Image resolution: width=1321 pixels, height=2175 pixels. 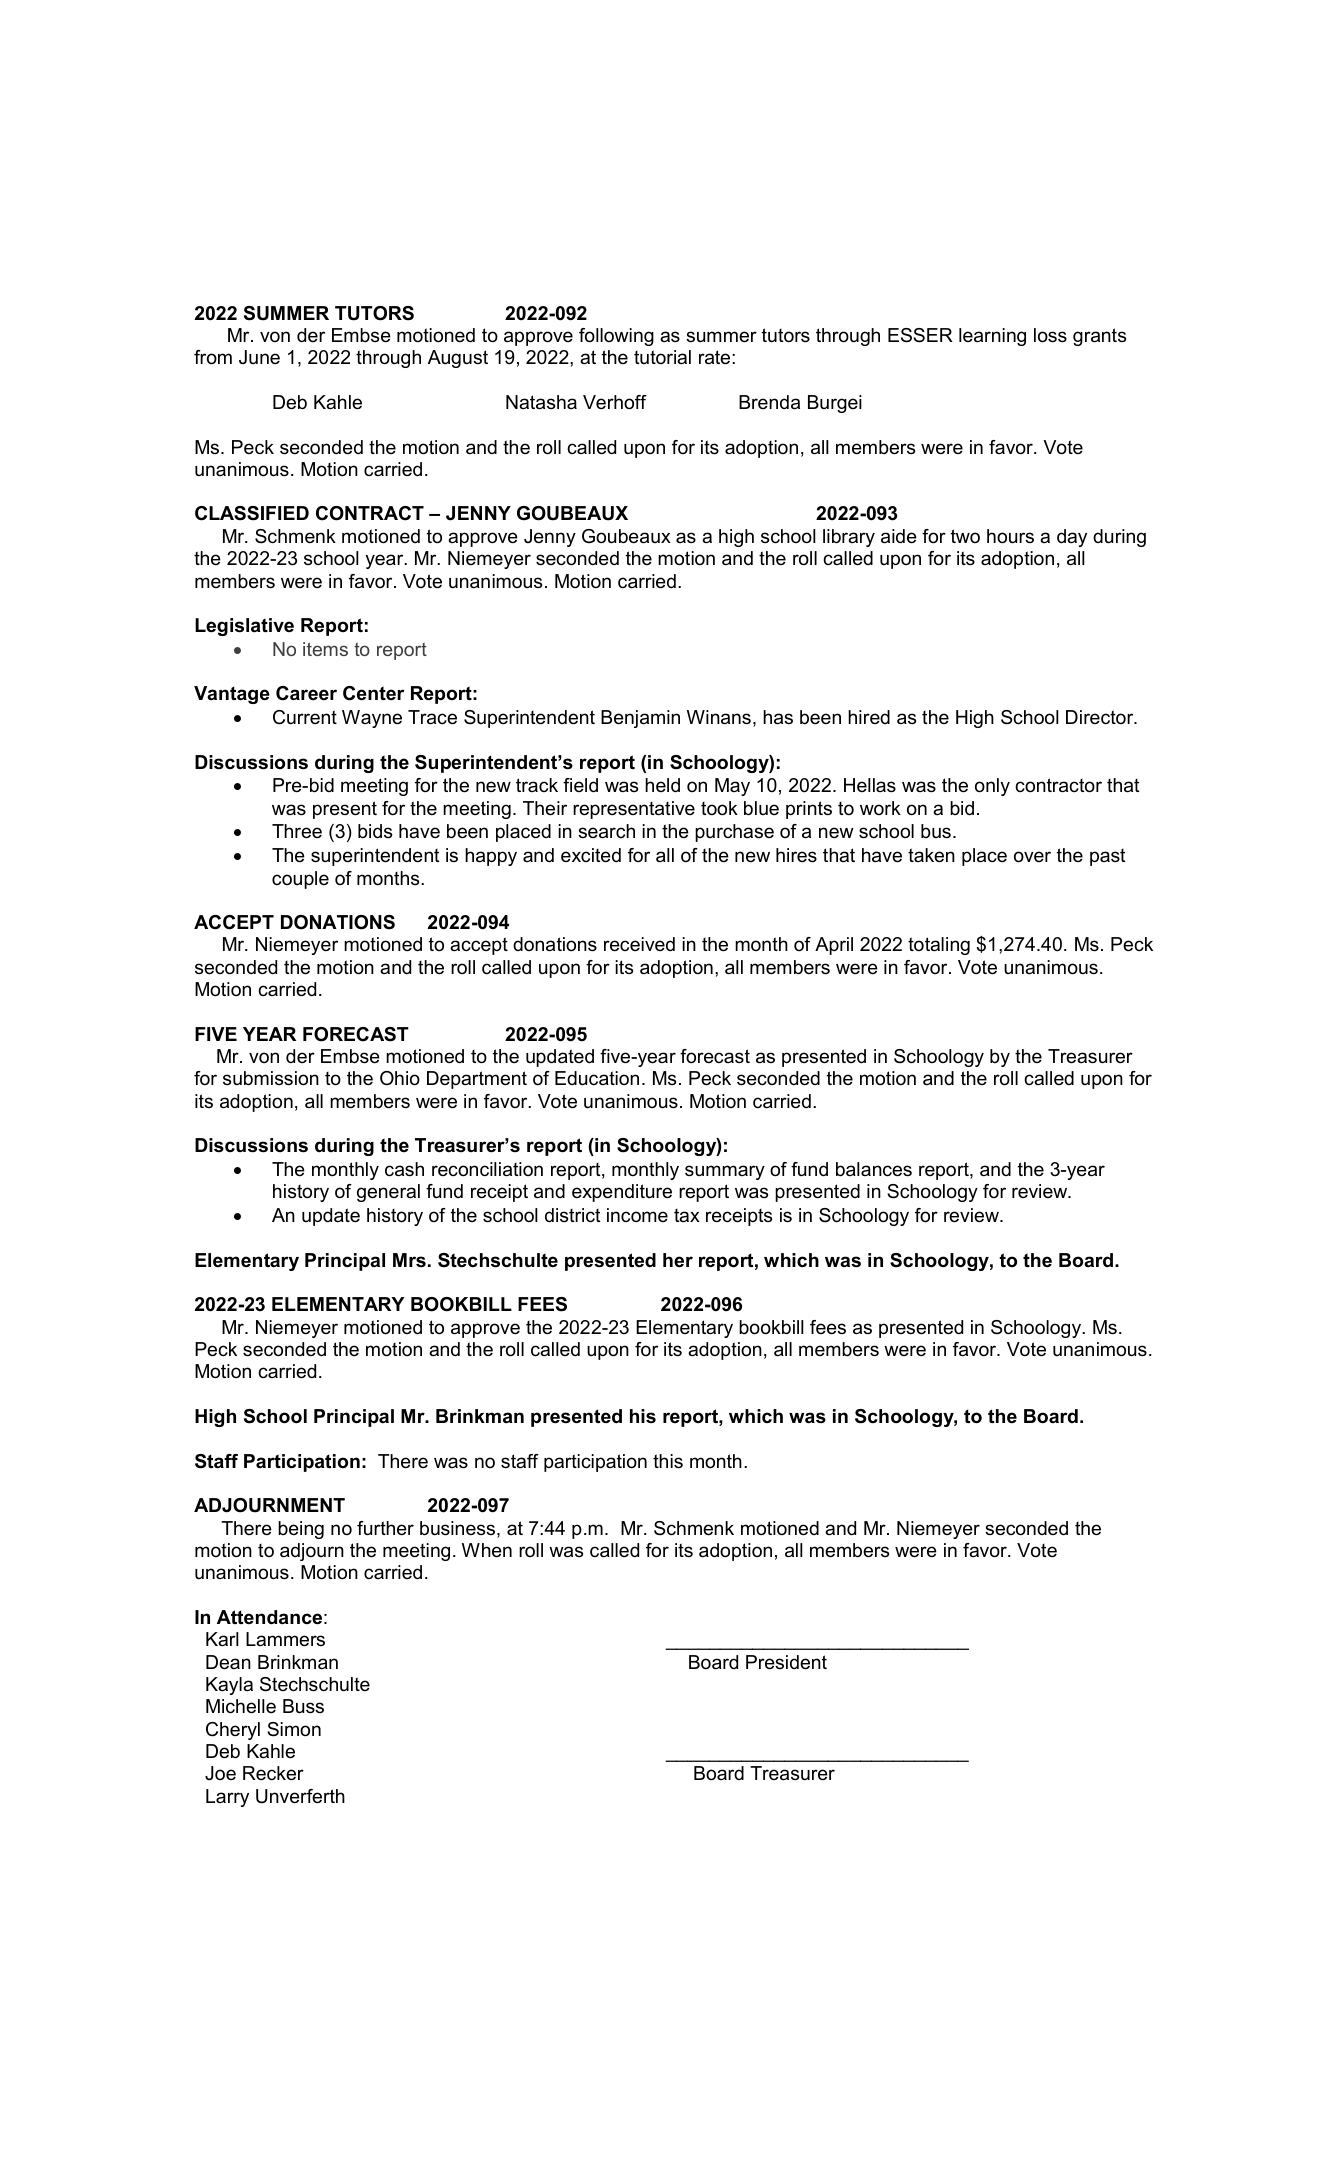 I want to click on totaling, so click(x=939, y=946).
